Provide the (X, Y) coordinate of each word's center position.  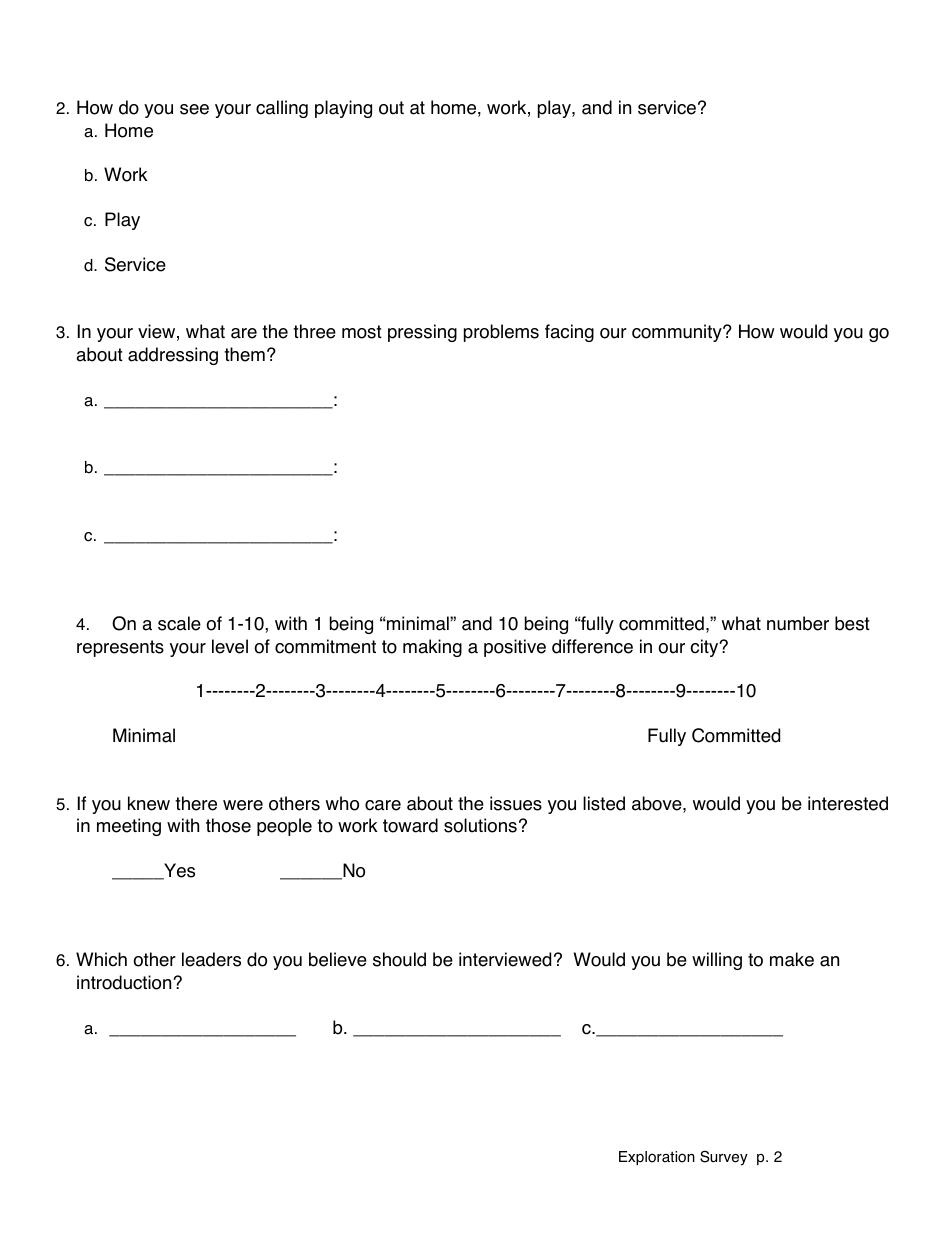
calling (282, 109)
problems (501, 333)
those (228, 825)
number (798, 623)
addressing (173, 356)
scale (179, 623)
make (792, 959)
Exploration (657, 1158)
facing (569, 333)
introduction (125, 982)
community (678, 333)
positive (515, 648)
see (194, 109)
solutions (480, 825)
